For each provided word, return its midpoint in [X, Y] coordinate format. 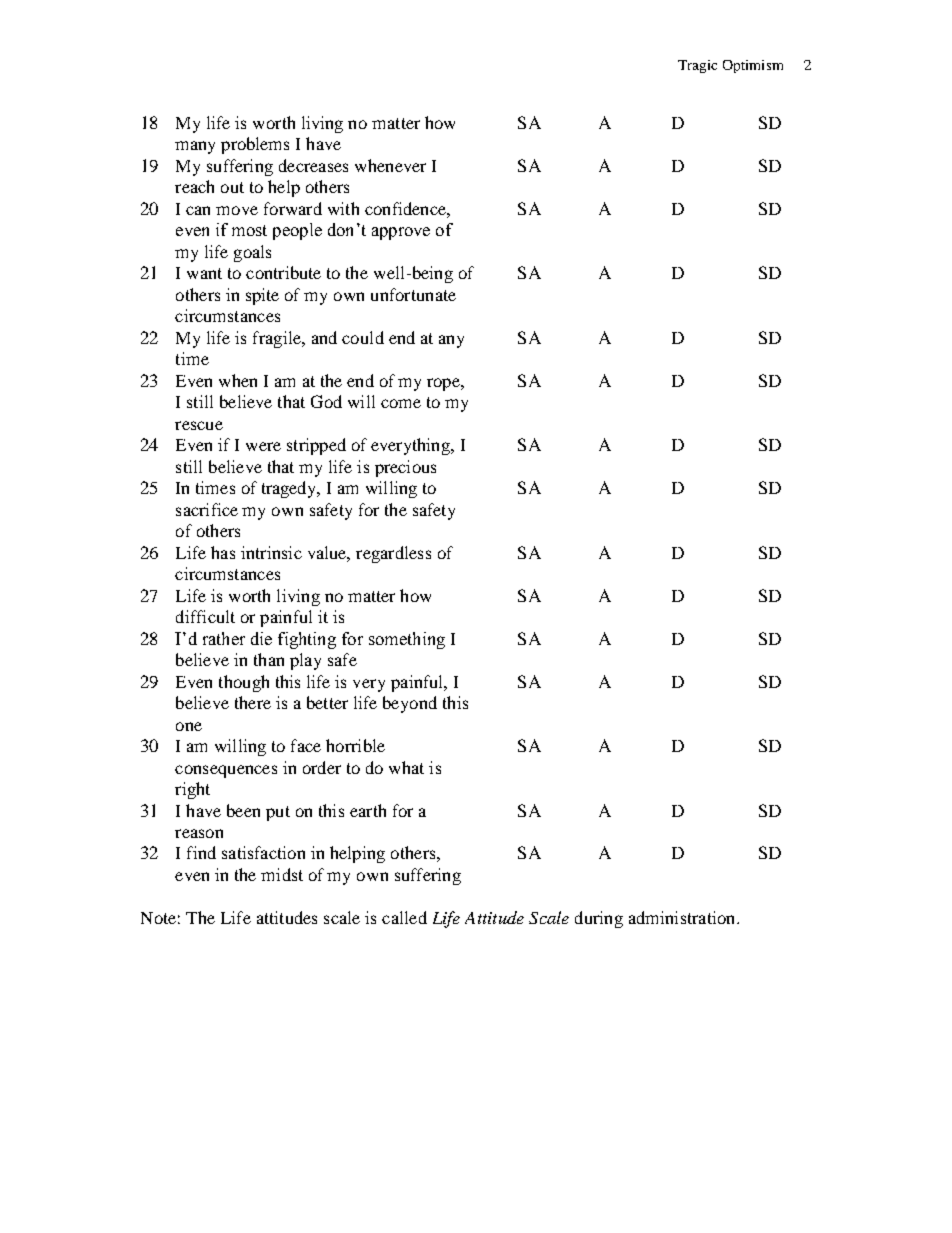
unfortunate [413, 294]
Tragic [697, 66]
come [401, 403]
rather [224, 638]
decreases [313, 165]
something [407, 640]
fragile [278, 339]
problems [255, 145]
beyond [410, 704]
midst [282, 874]
